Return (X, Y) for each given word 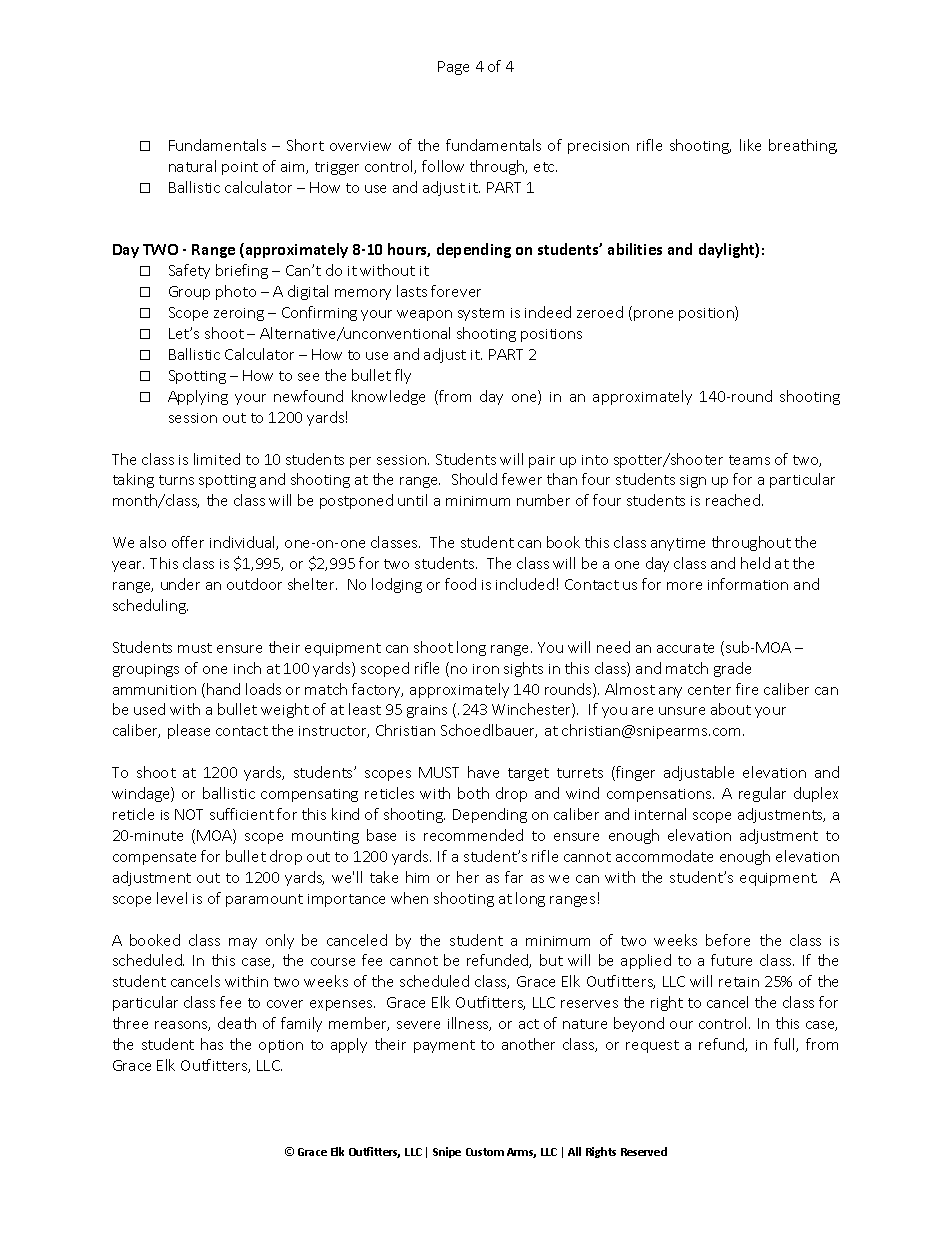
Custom (485, 1152)
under (180, 584)
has (212, 1044)
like (750, 145)
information (748, 584)
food (460, 584)
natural (192, 166)
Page (453, 68)
